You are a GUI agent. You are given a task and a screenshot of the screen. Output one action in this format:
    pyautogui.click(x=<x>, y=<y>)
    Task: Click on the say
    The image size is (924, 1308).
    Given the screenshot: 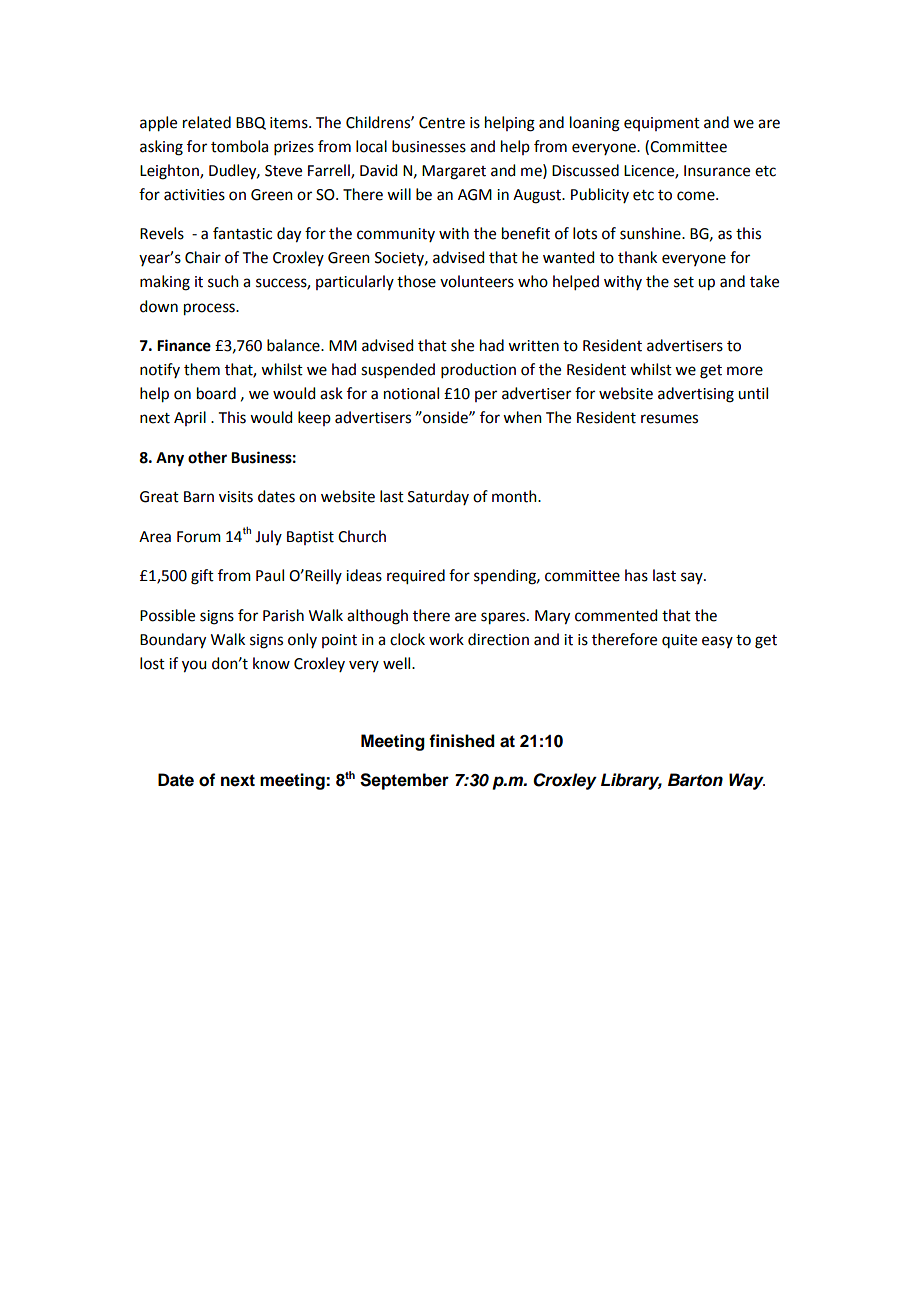 What is the action you would take?
    pyautogui.click(x=693, y=578)
